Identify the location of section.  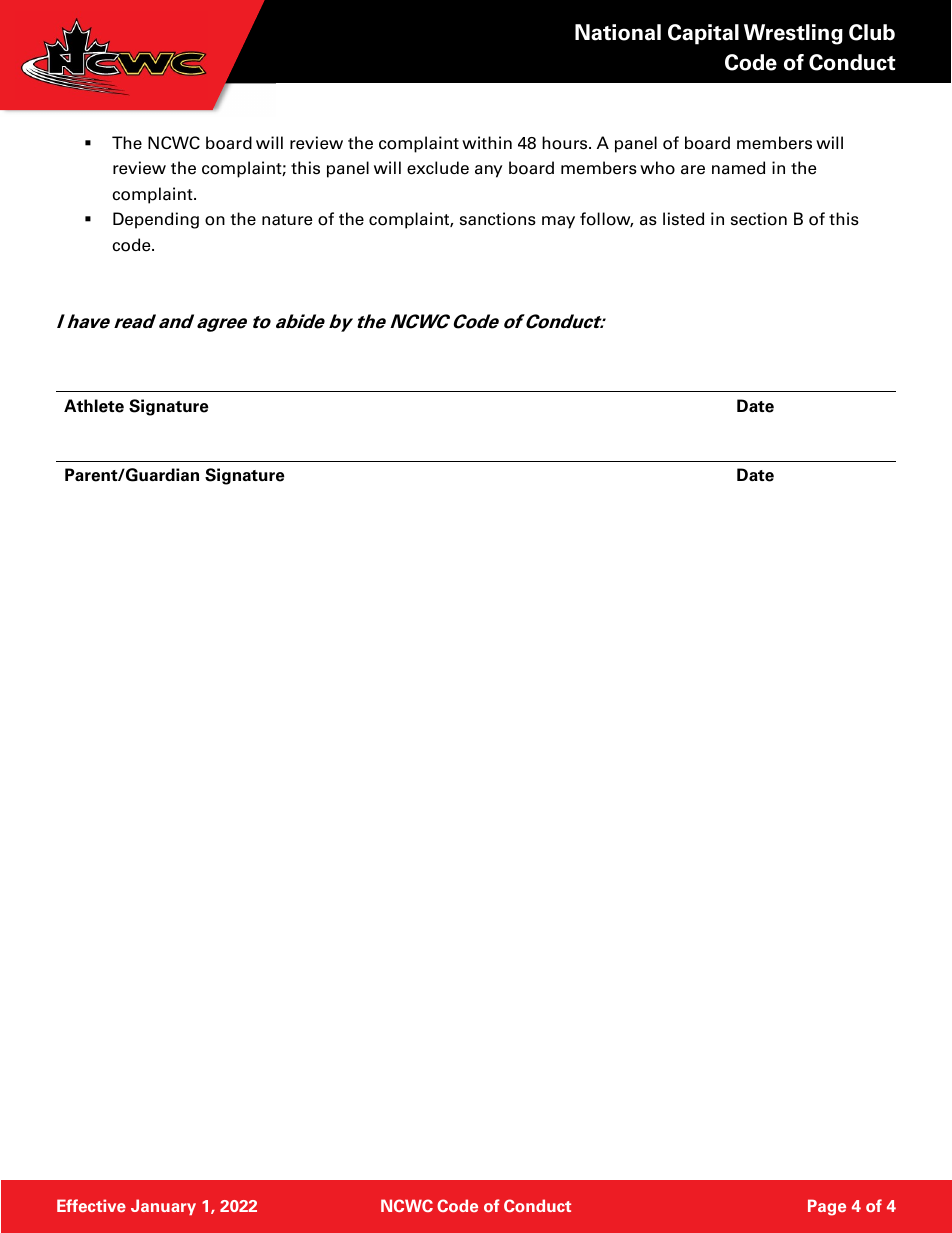
(759, 219).
